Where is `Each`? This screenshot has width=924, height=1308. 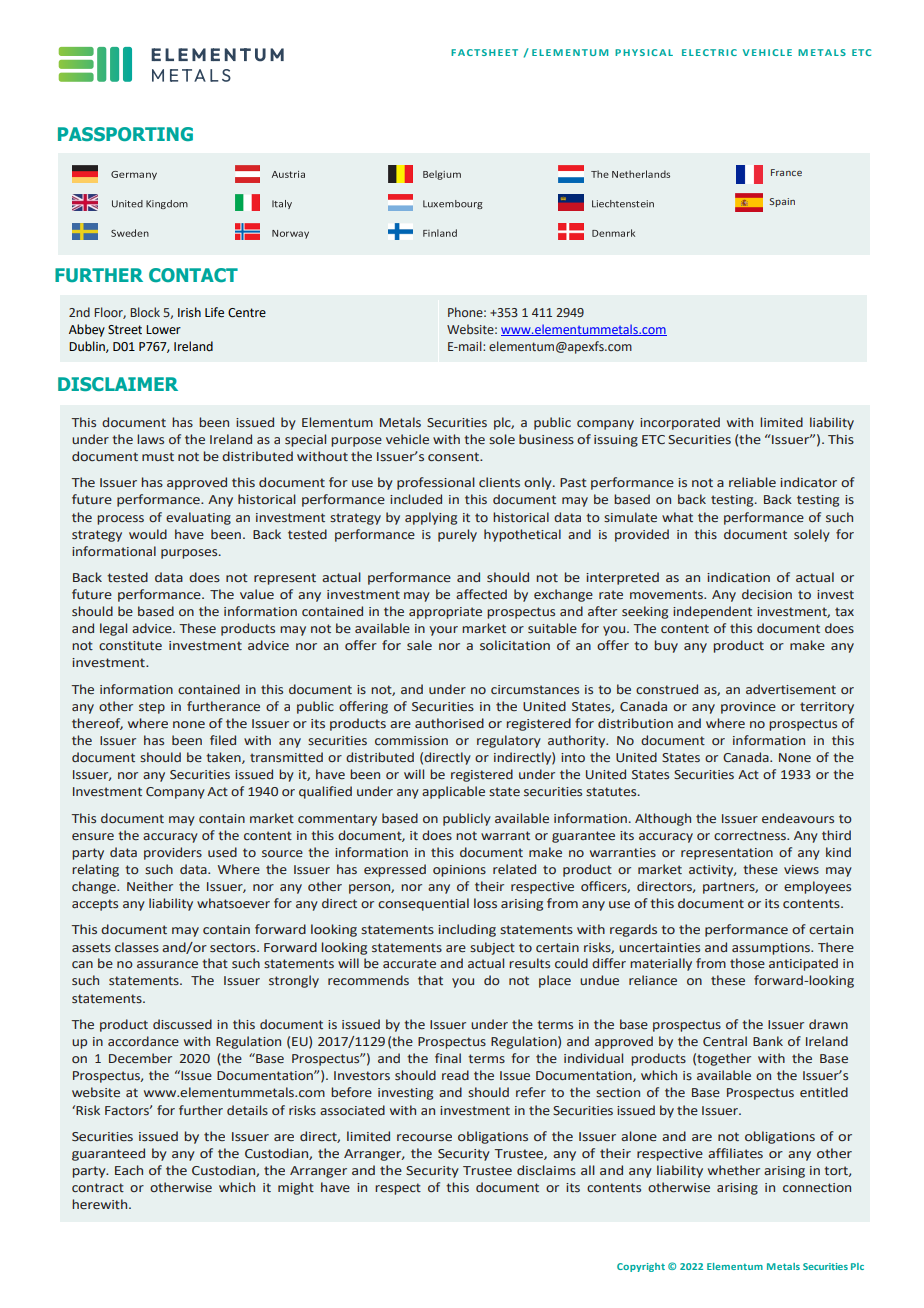
Each is located at coordinates (129, 1170).
